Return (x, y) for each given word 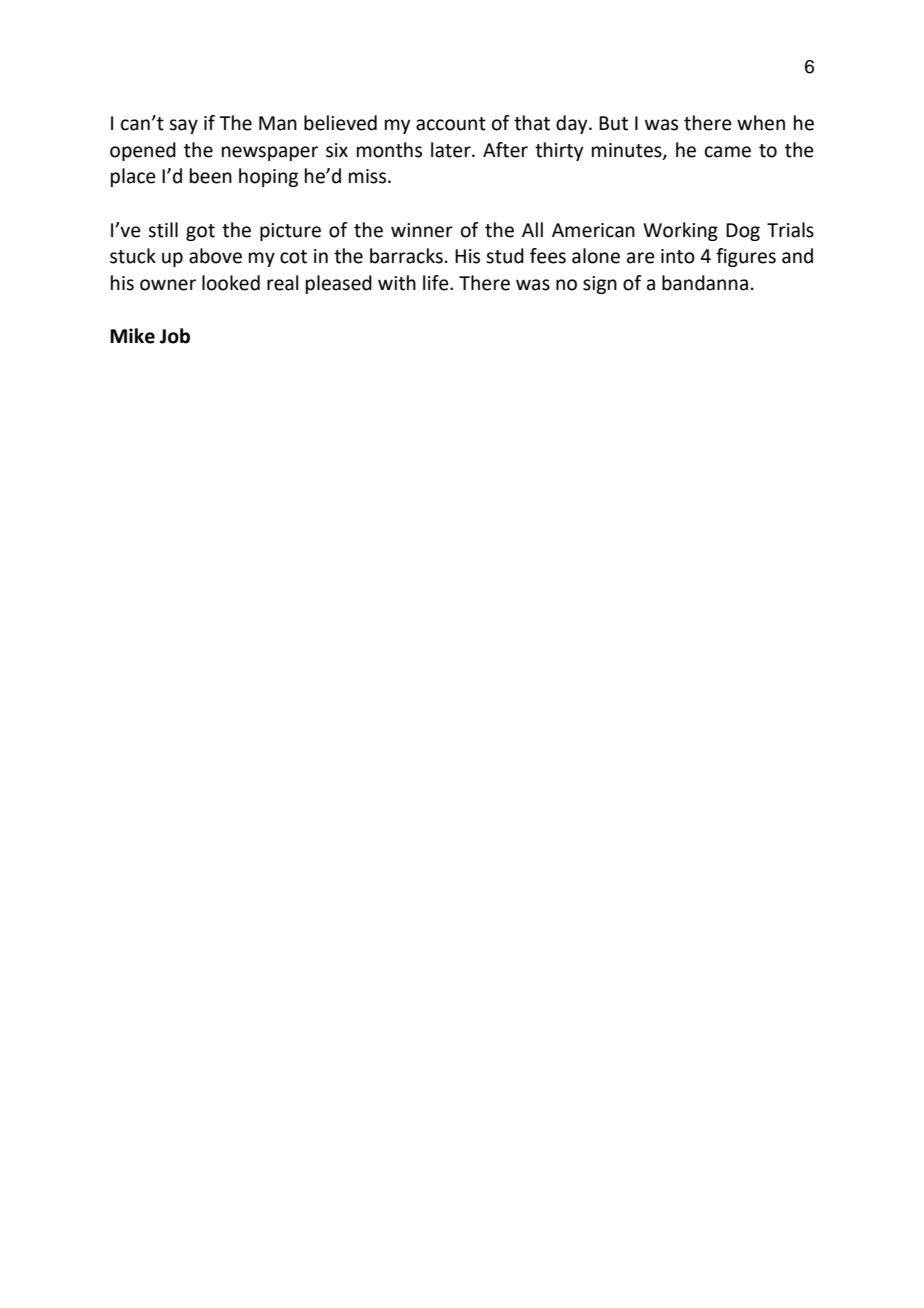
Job (175, 336)
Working (680, 231)
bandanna (705, 283)
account (451, 124)
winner (422, 230)
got (200, 232)
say (183, 126)
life (437, 283)
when (761, 123)
